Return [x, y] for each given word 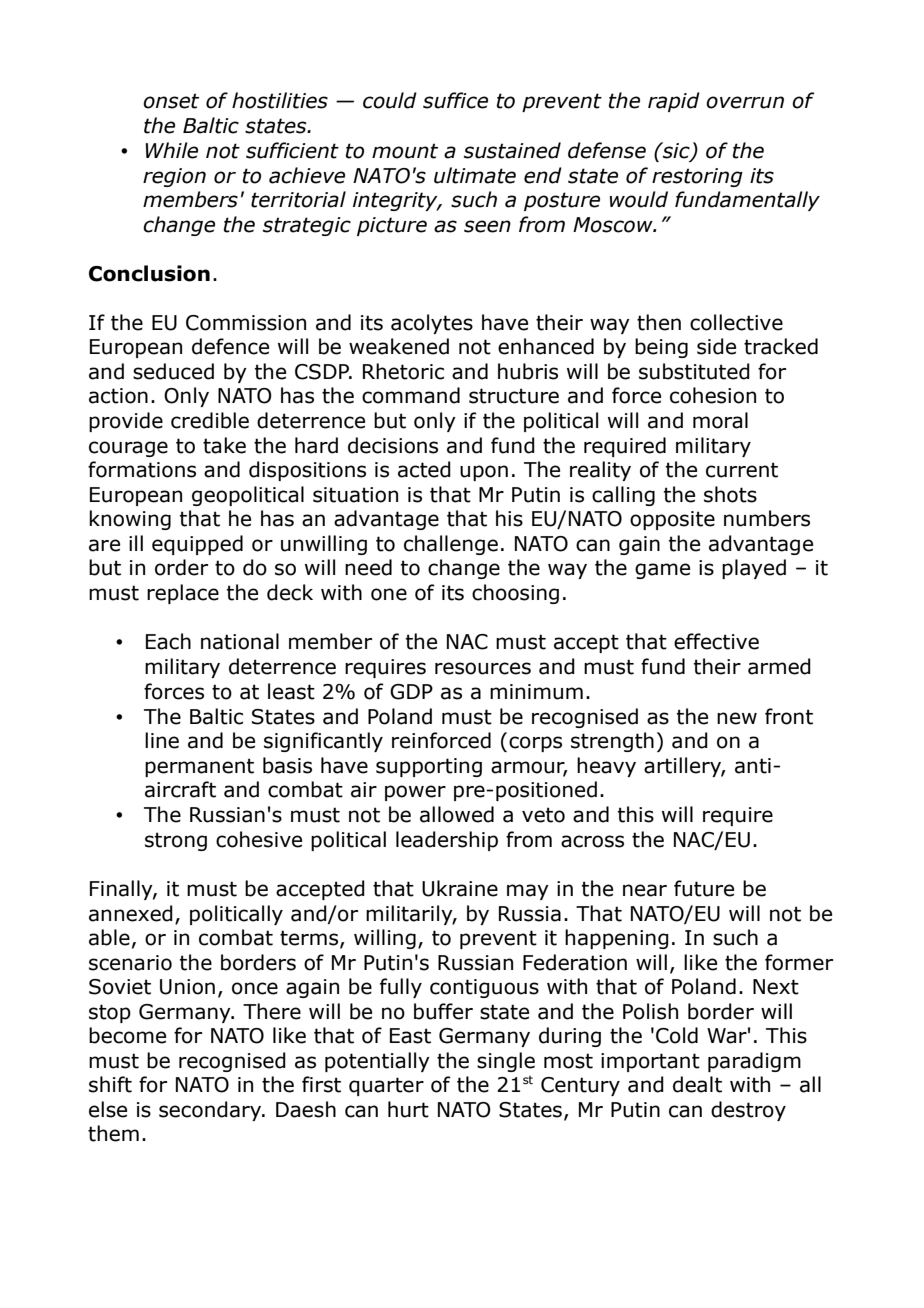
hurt [408, 1109]
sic [676, 151]
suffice [455, 100]
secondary [211, 1111]
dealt [697, 1084]
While [171, 150]
